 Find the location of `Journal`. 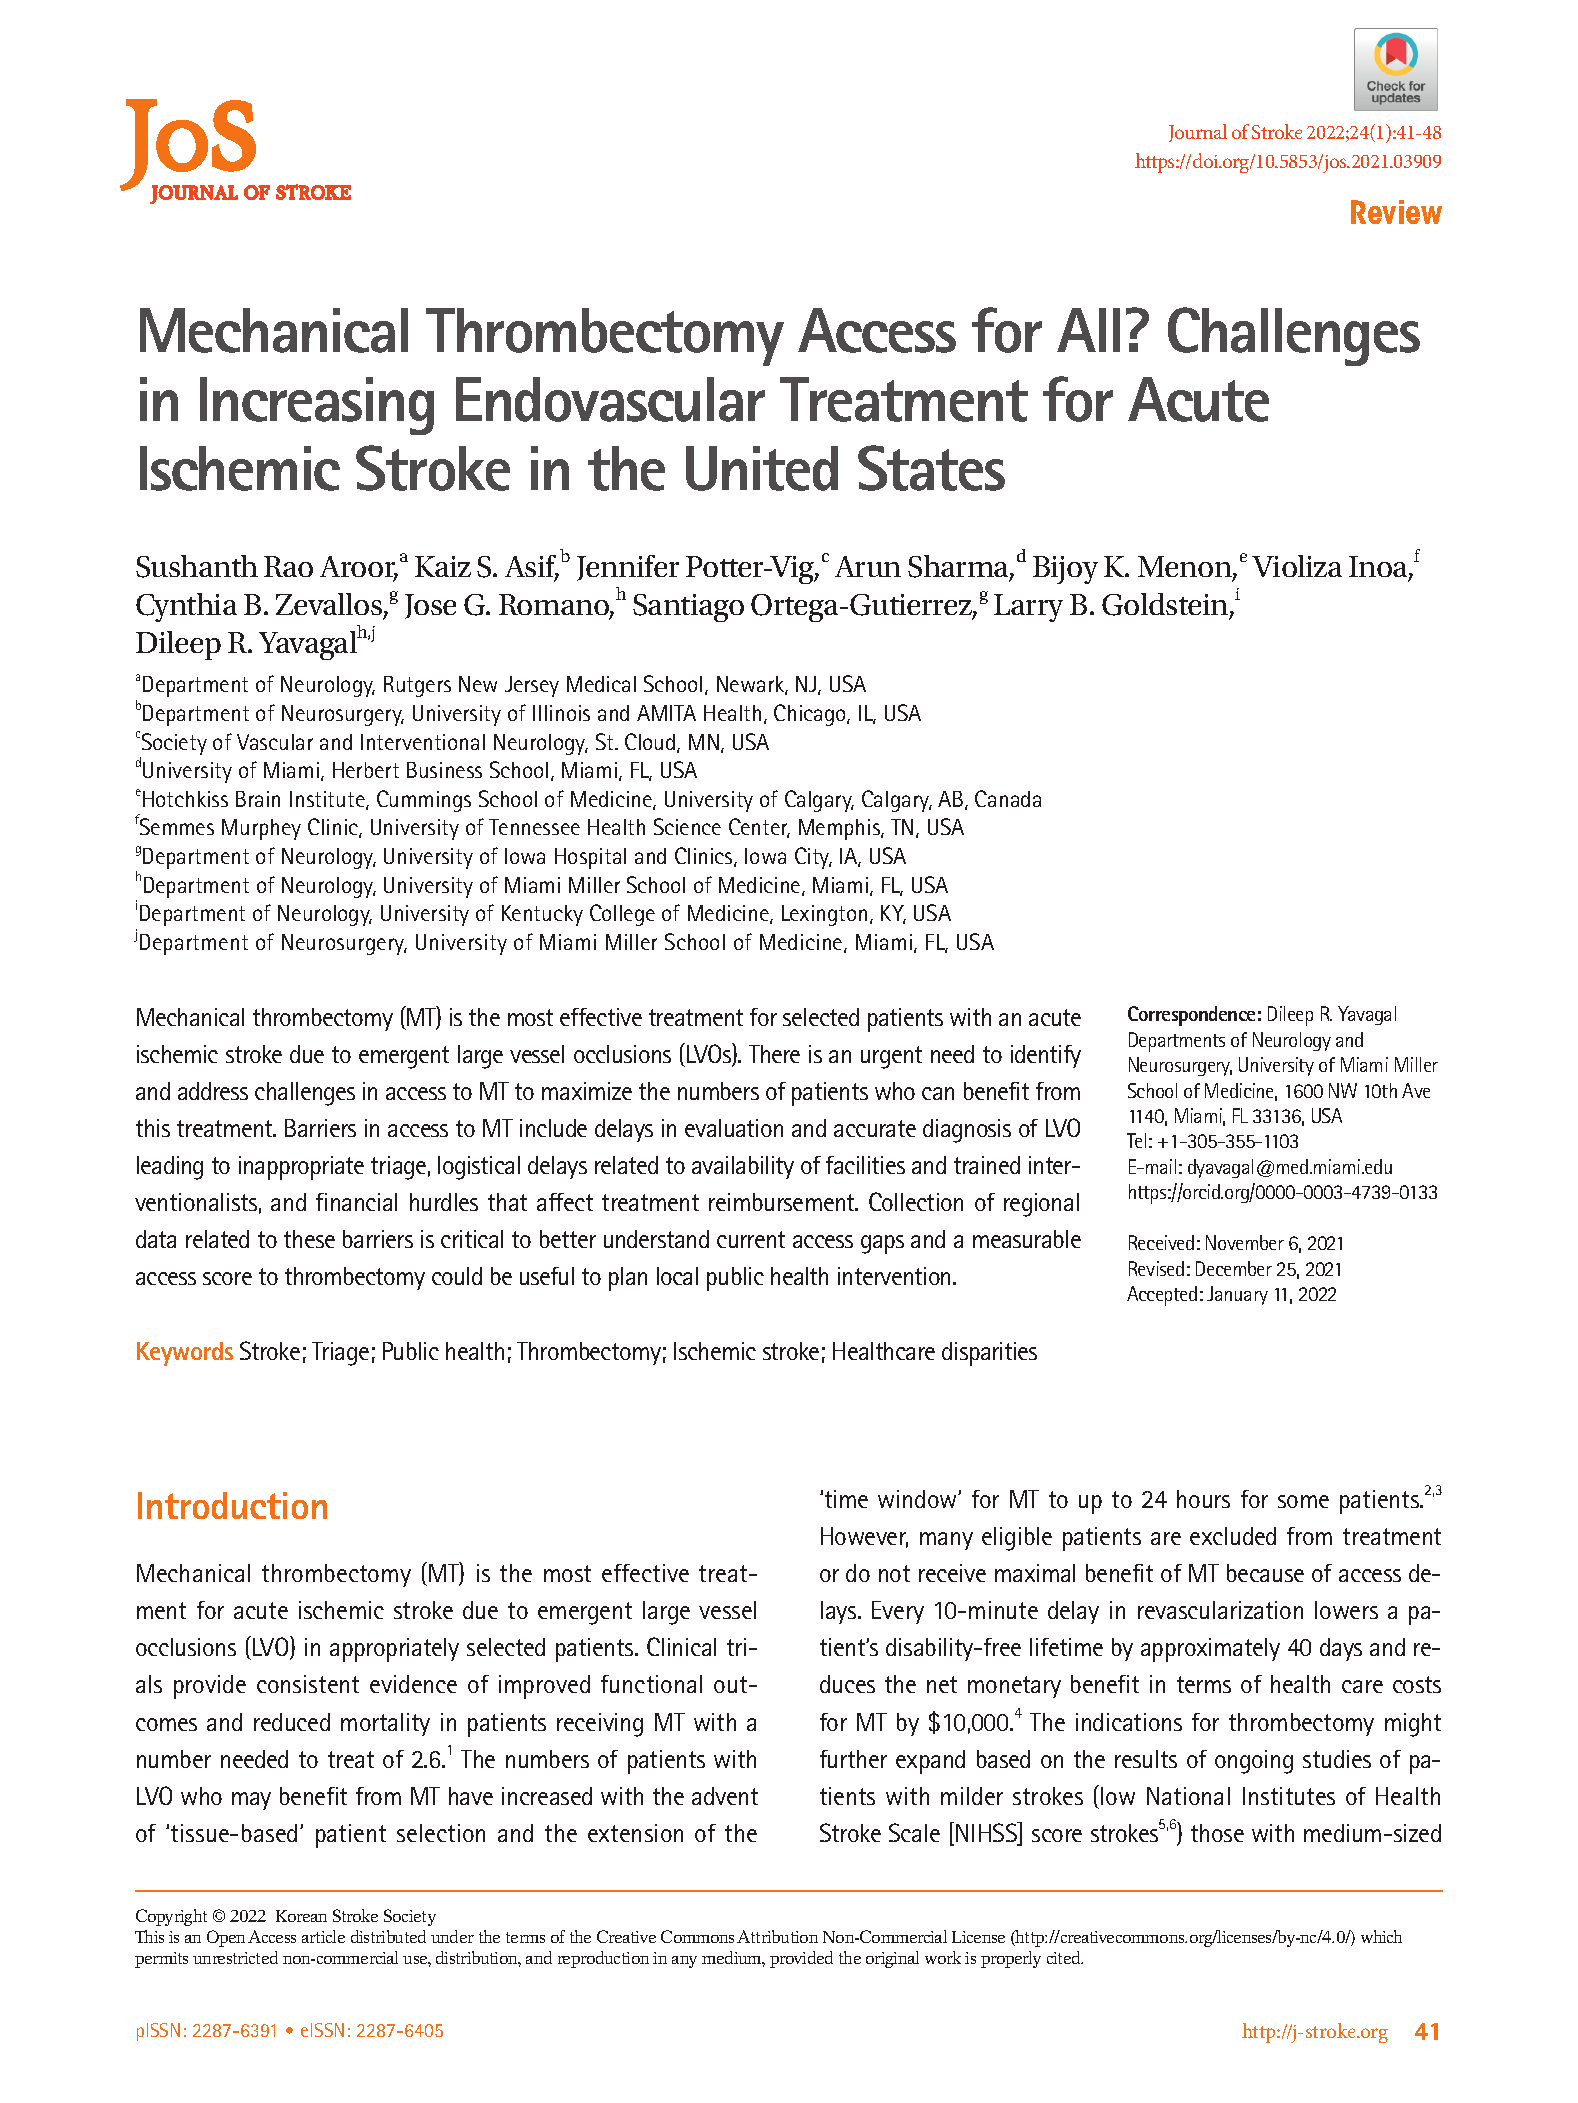

Journal is located at coordinates (1198, 133).
